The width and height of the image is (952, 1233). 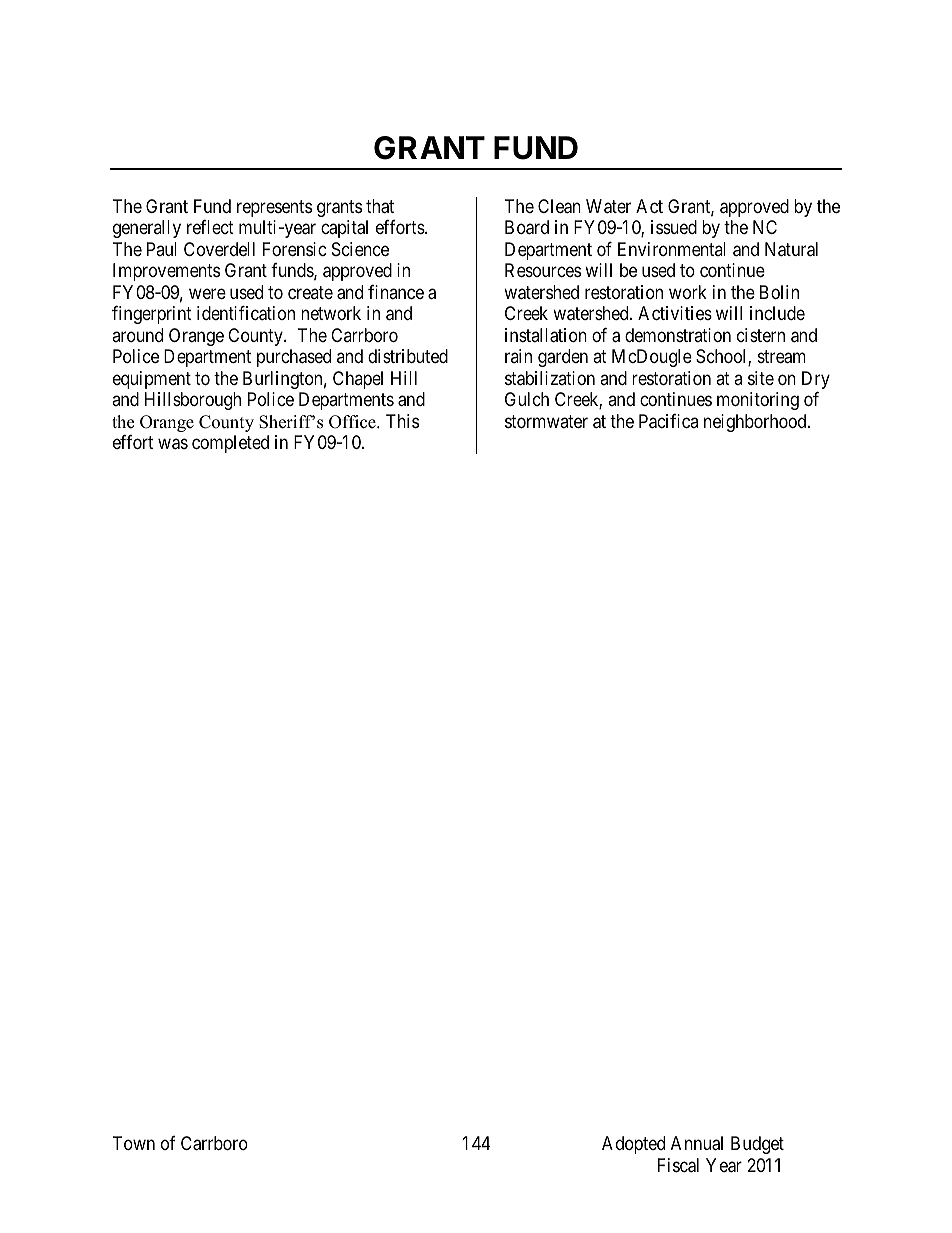 I want to click on reflect, so click(x=210, y=227).
